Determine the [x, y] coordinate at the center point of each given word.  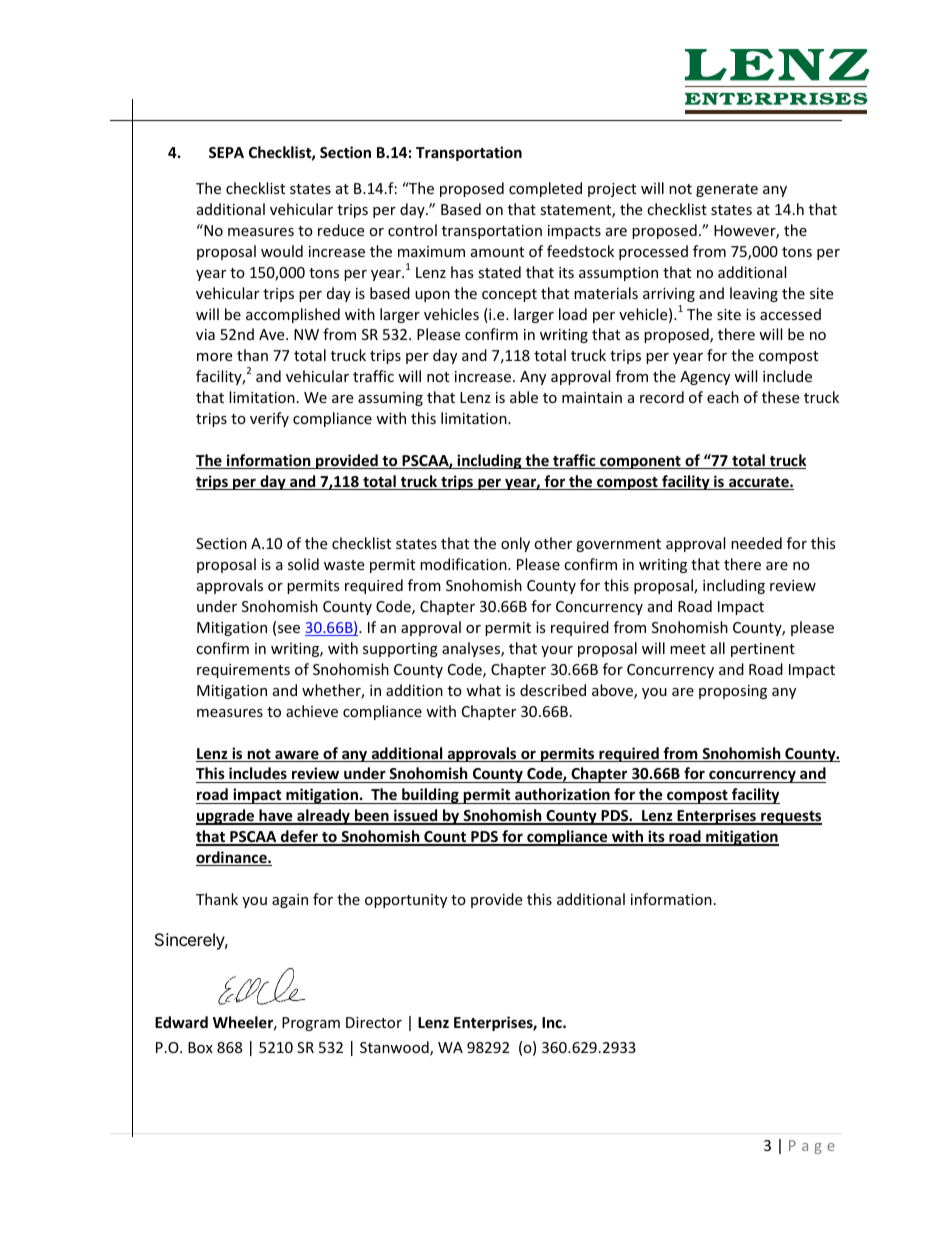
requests [790, 818]
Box [200, 1047]
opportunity [406, 901]
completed [545, 189]
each [723, 397]
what [483, 690]
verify [269, 419]
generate [727, 190]
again [290, 901]
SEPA [226, 152]
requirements [243, 671]
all [717, 648]
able [524, 397]
